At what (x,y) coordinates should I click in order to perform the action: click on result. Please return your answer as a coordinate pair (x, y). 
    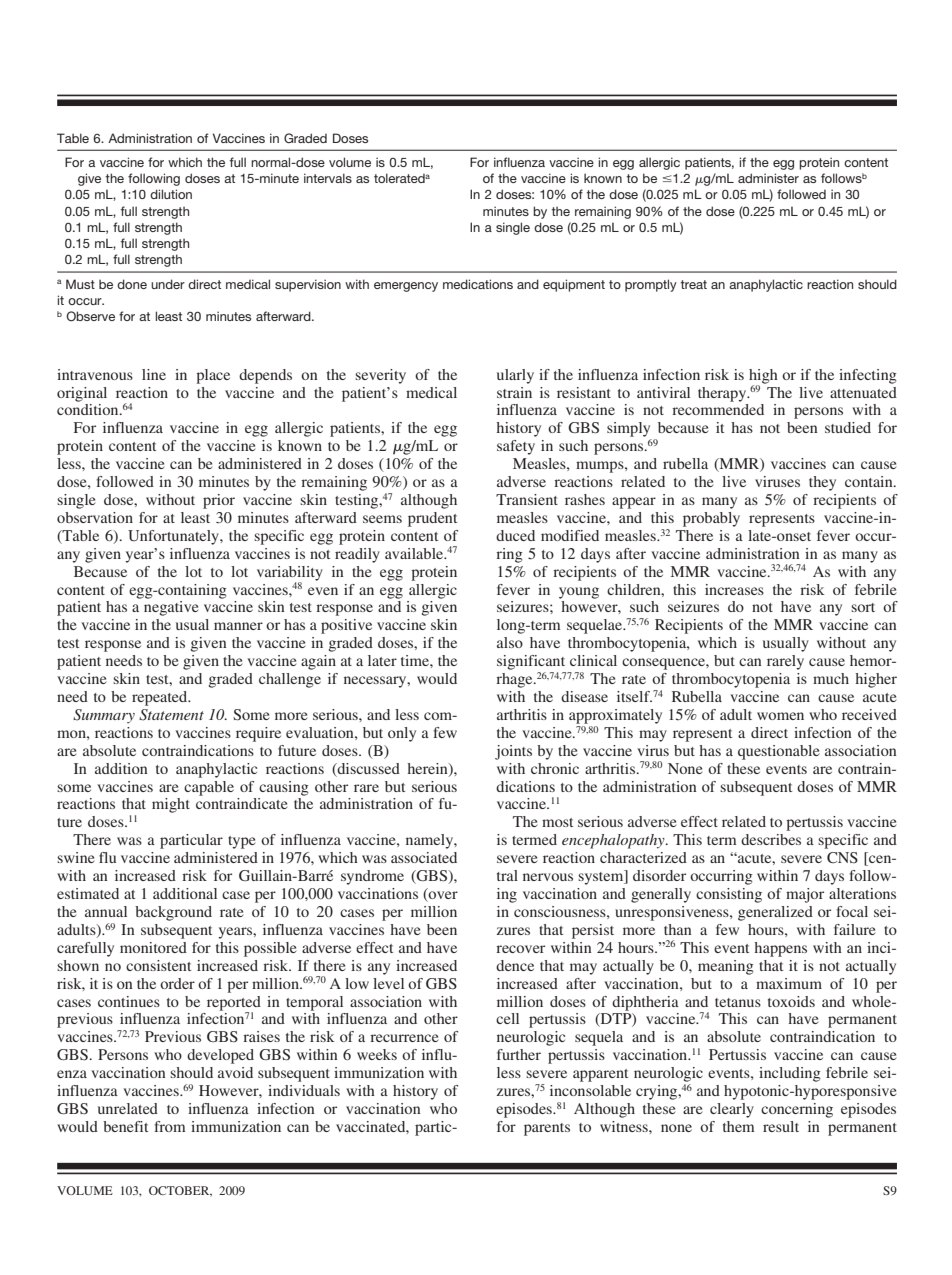
    Looking at the image, I should click on (781, 1126).
